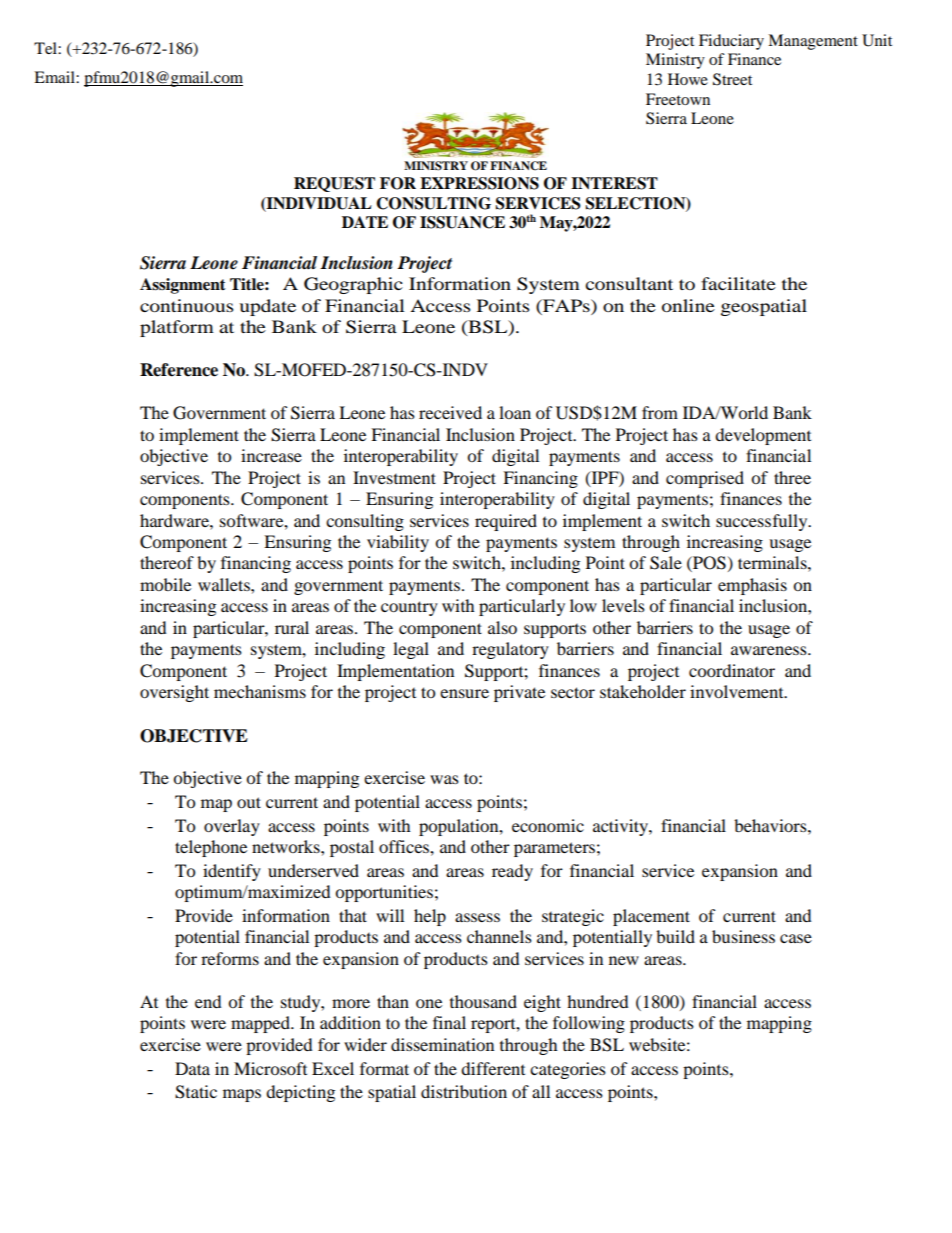 This screenshot has height=1233, width=952. What do you see at coordinates (479, 183) in the screenshot?
I see `EXPRESSIONS` at bounding box center [479, 183].
